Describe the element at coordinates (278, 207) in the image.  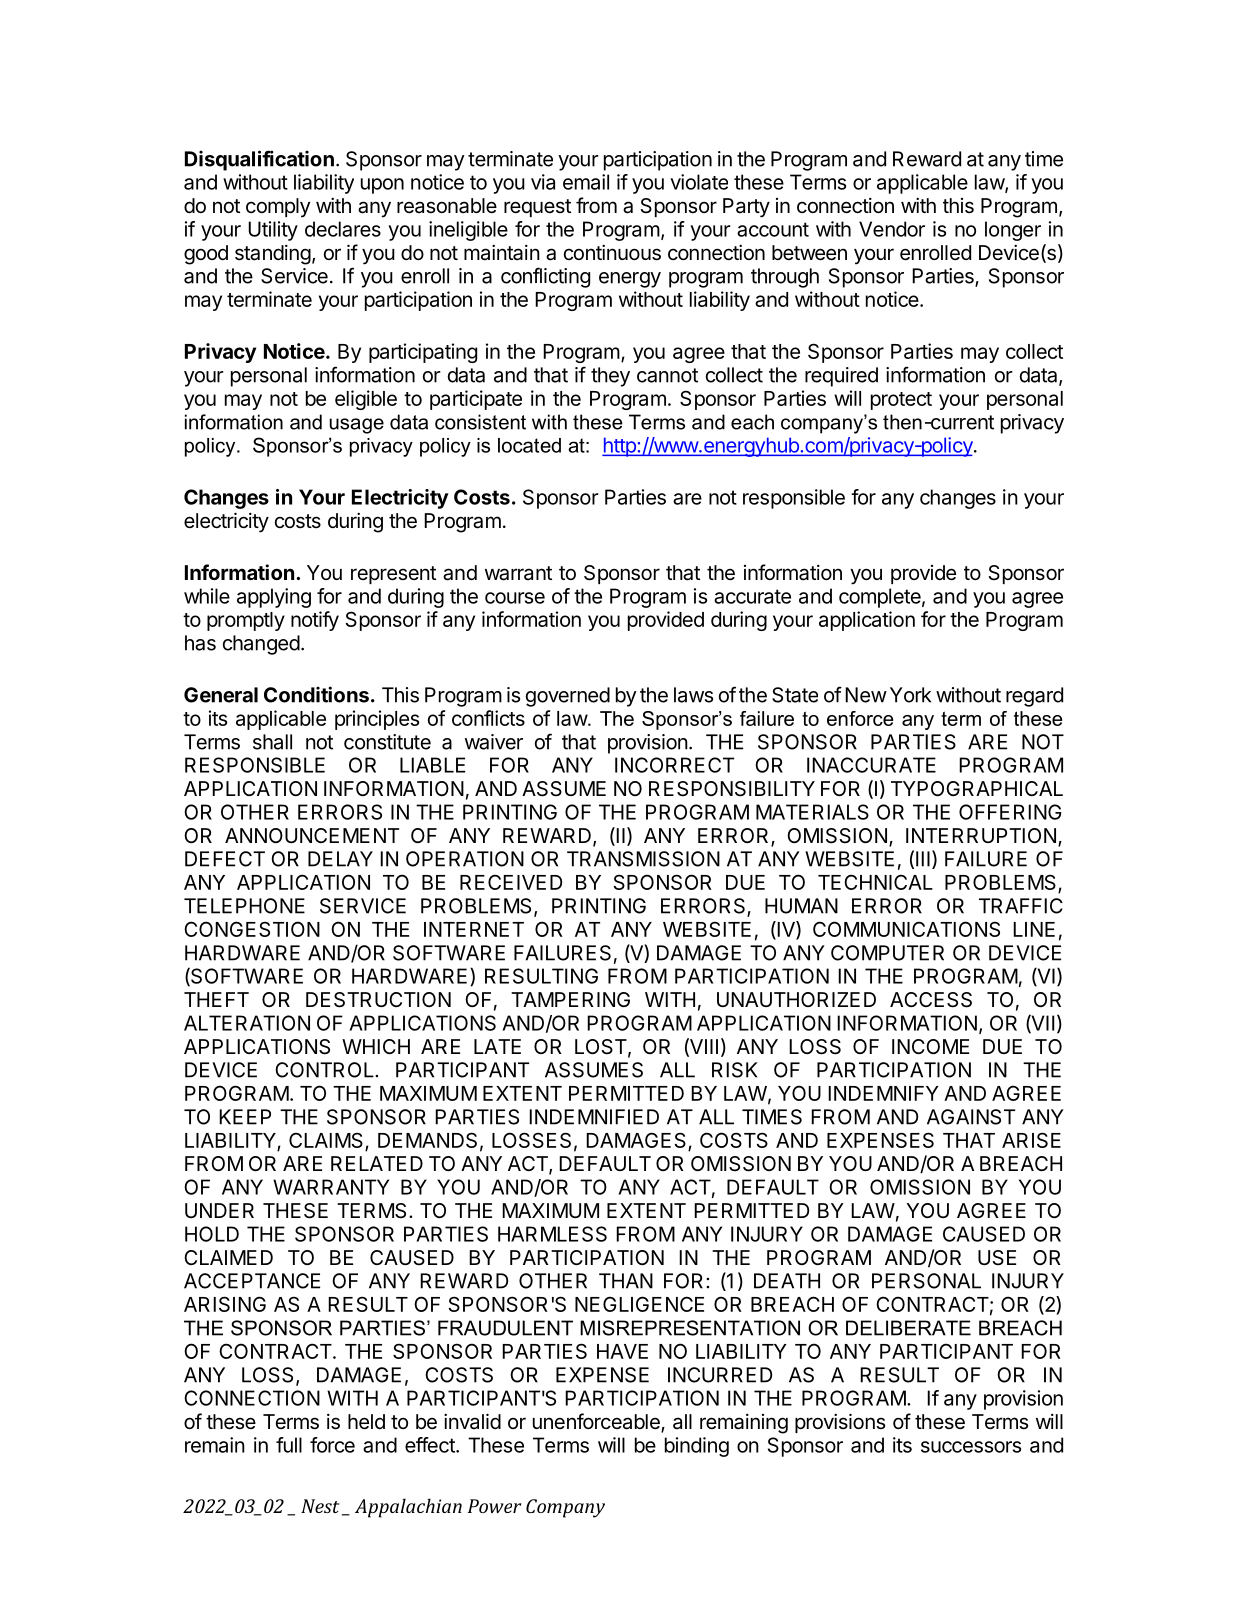
I see `comply` at that location.
